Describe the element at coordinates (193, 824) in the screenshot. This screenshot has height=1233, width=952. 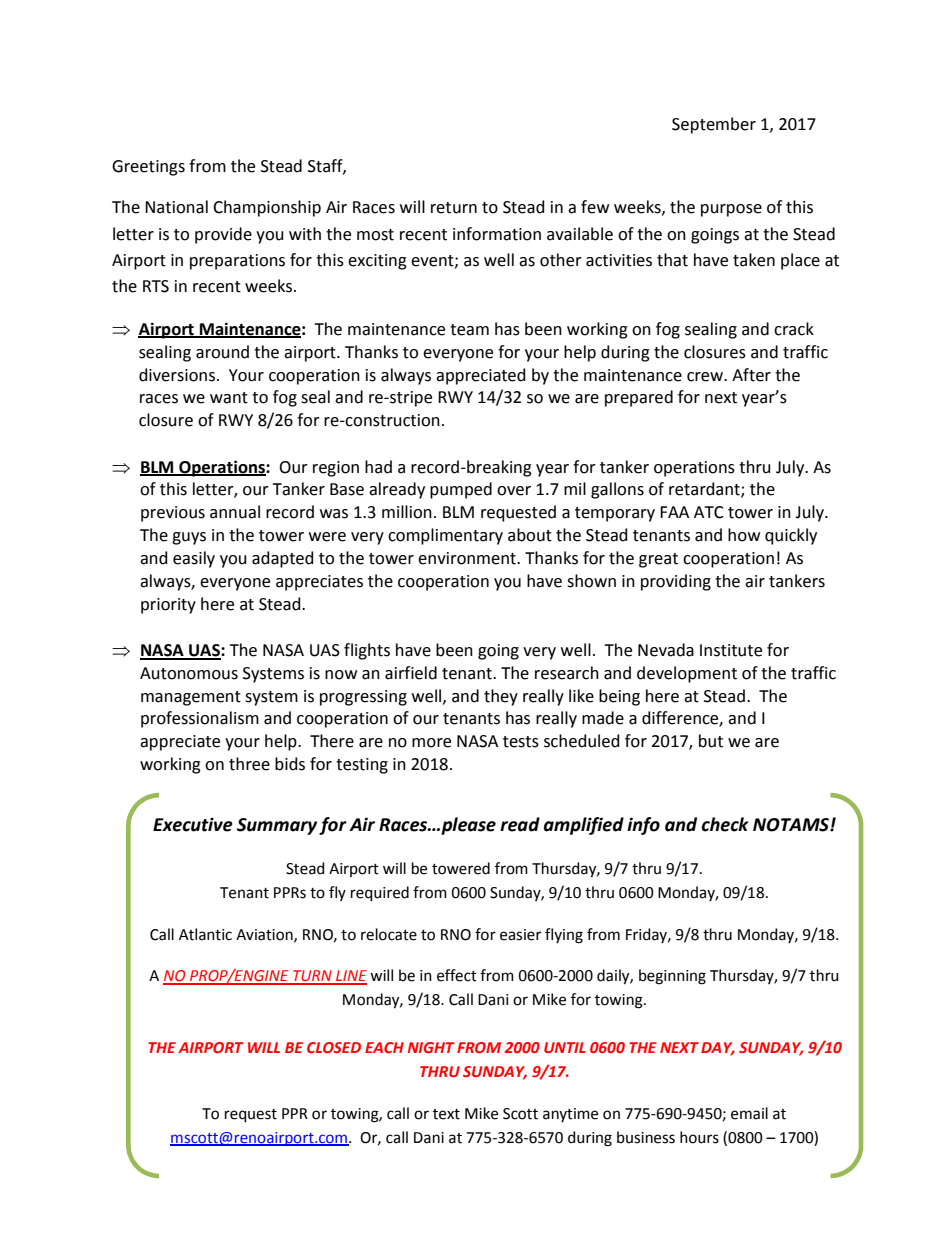
I see `Executive` at that location.
